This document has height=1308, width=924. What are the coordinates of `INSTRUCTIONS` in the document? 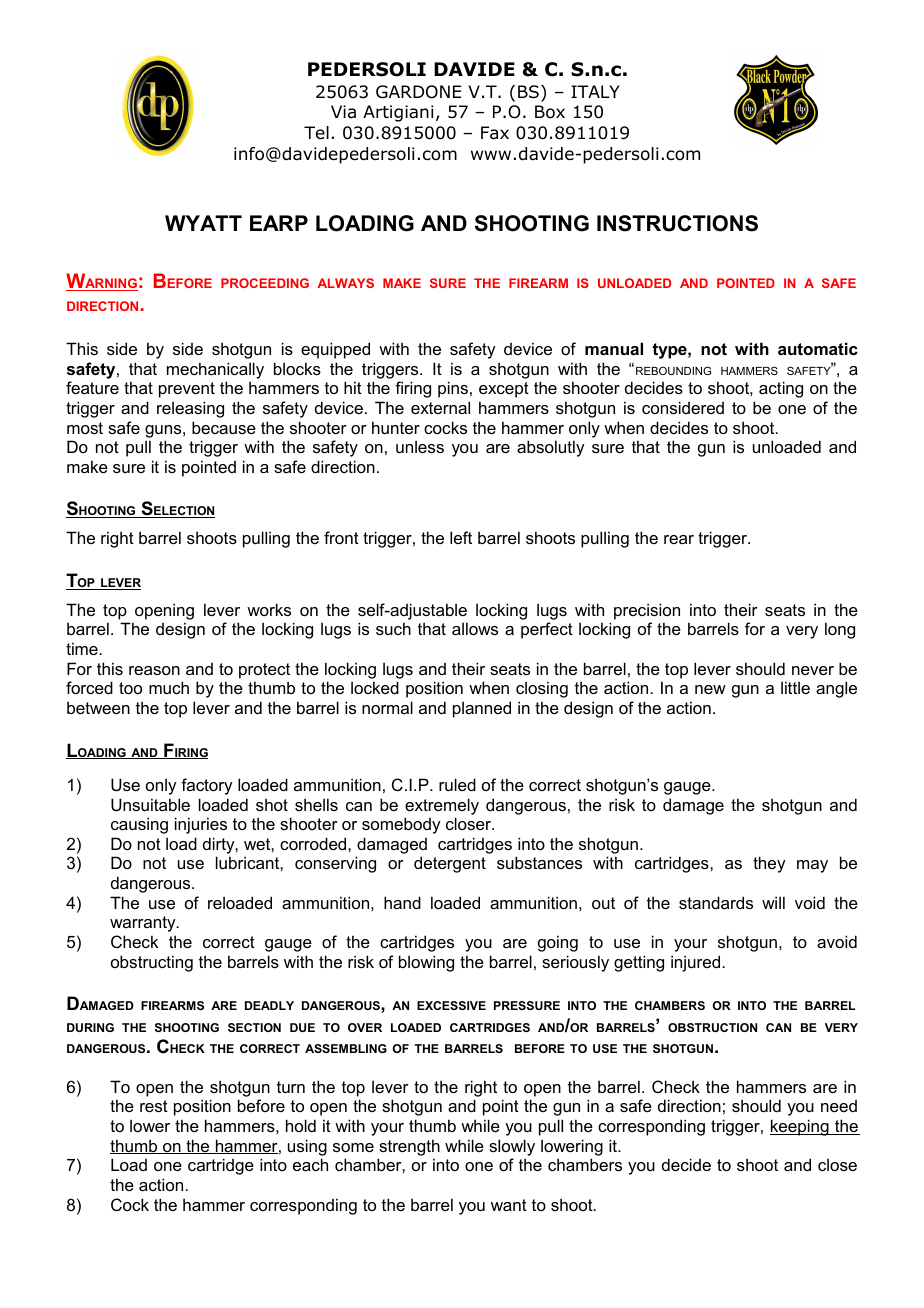 It's located at (677, 223).
